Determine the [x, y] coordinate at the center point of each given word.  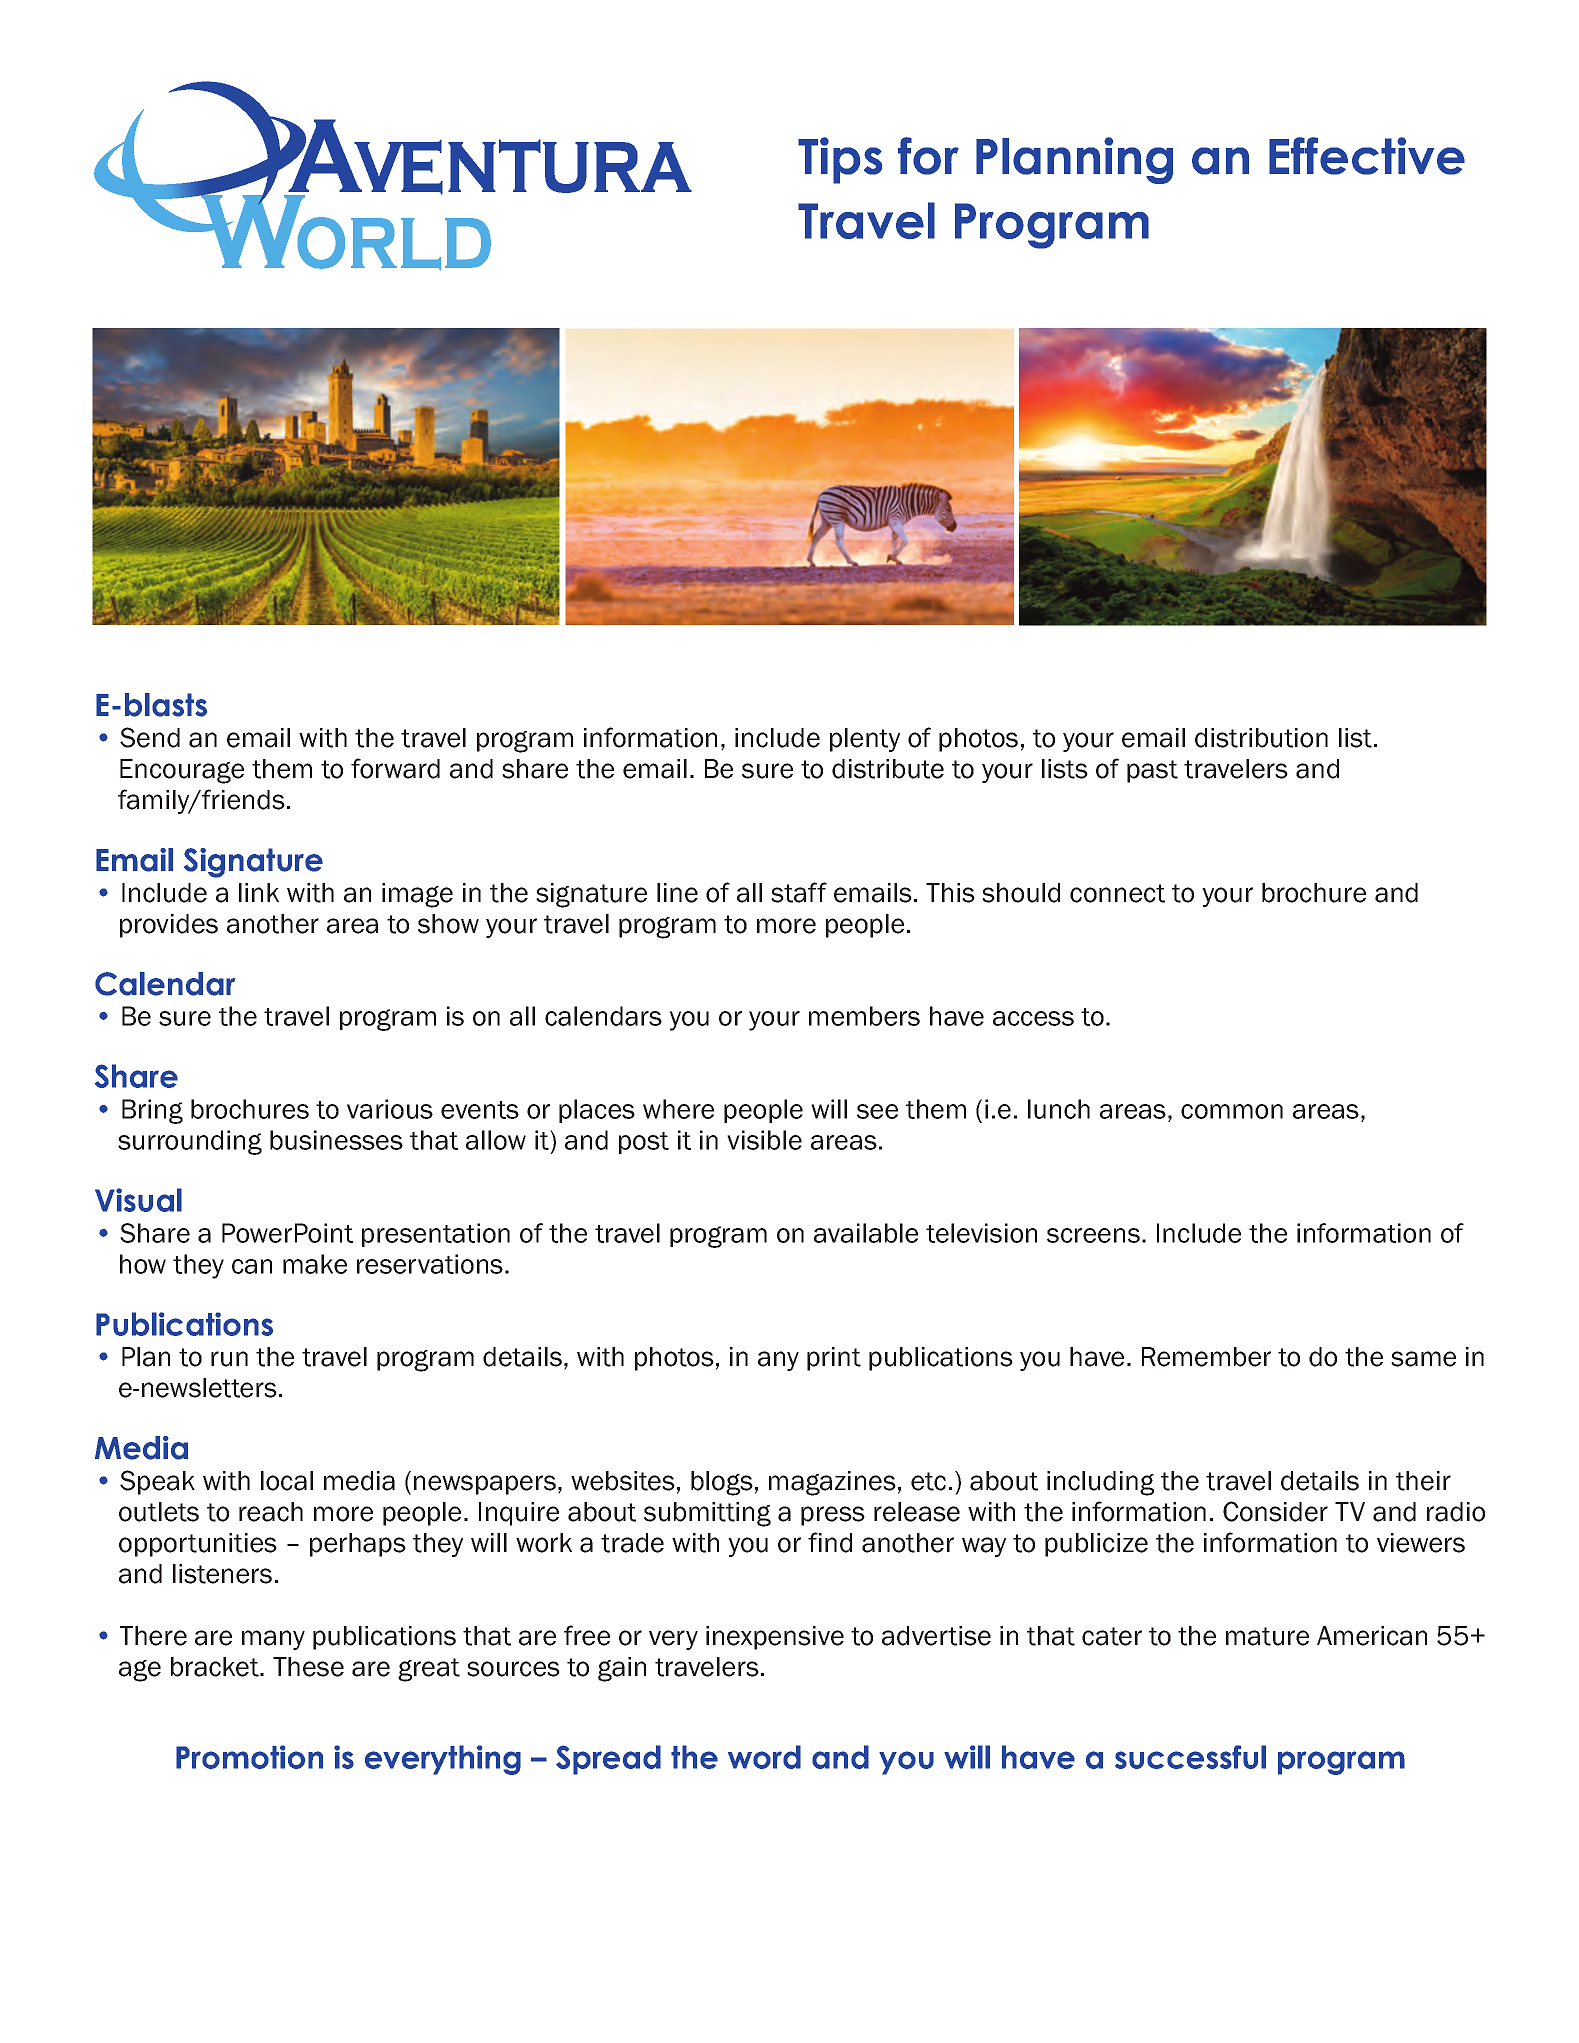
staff [799, 892]
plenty [865, 740]
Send [150, 737]
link [259, 892]
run [229, 1359]
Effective [1367, 156]
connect [1117, 893]
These [308, 1667]
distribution [1261, 738]
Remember [1206, 1357]
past [1152, 771]
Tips [840, 160]
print [834, 1359]
